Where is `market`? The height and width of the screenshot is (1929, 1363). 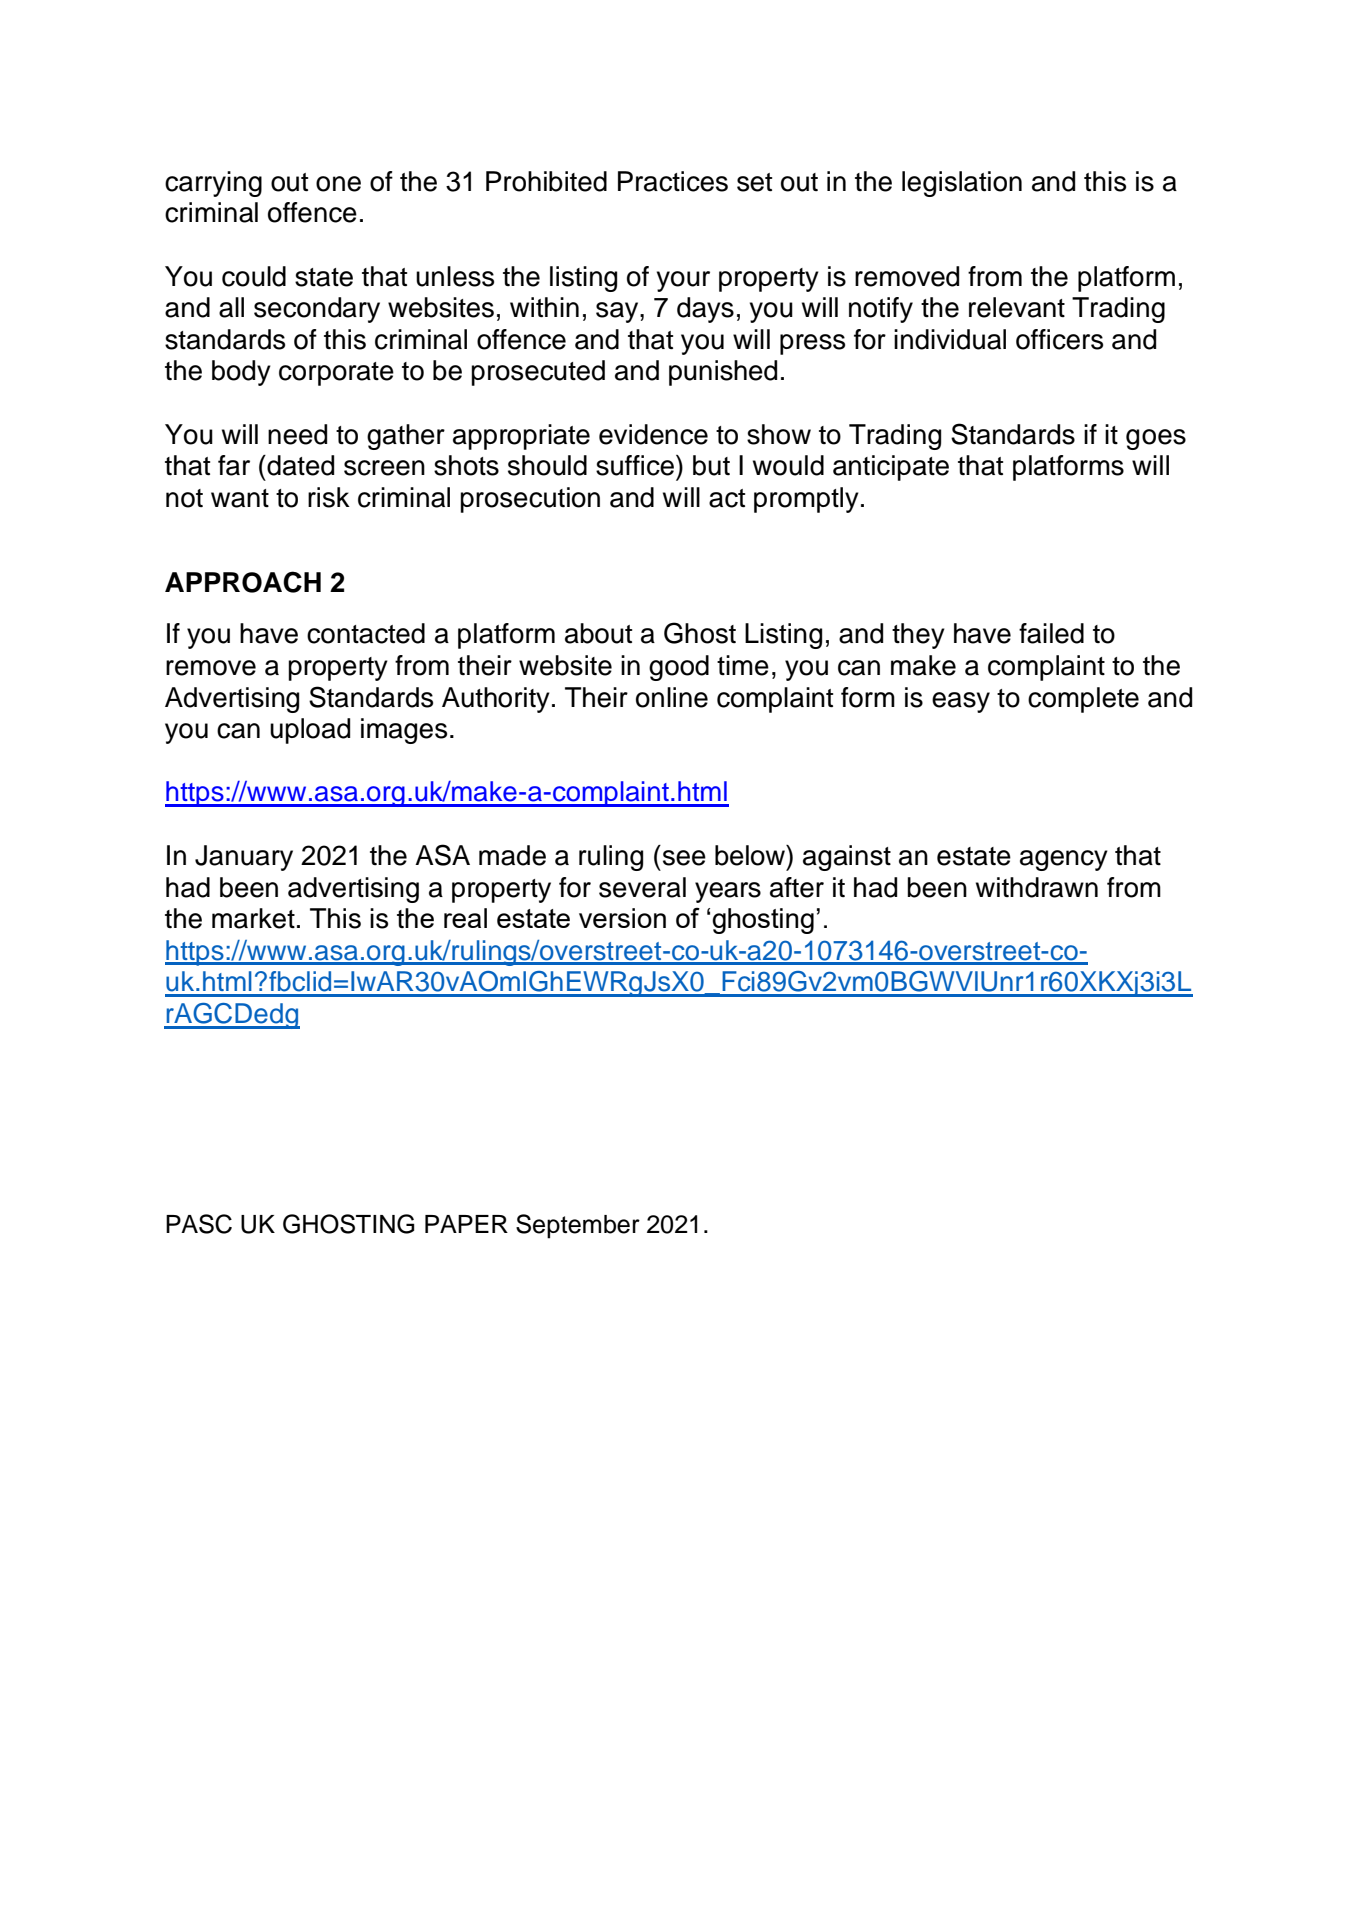 market is located at coordinates (253, 918).
